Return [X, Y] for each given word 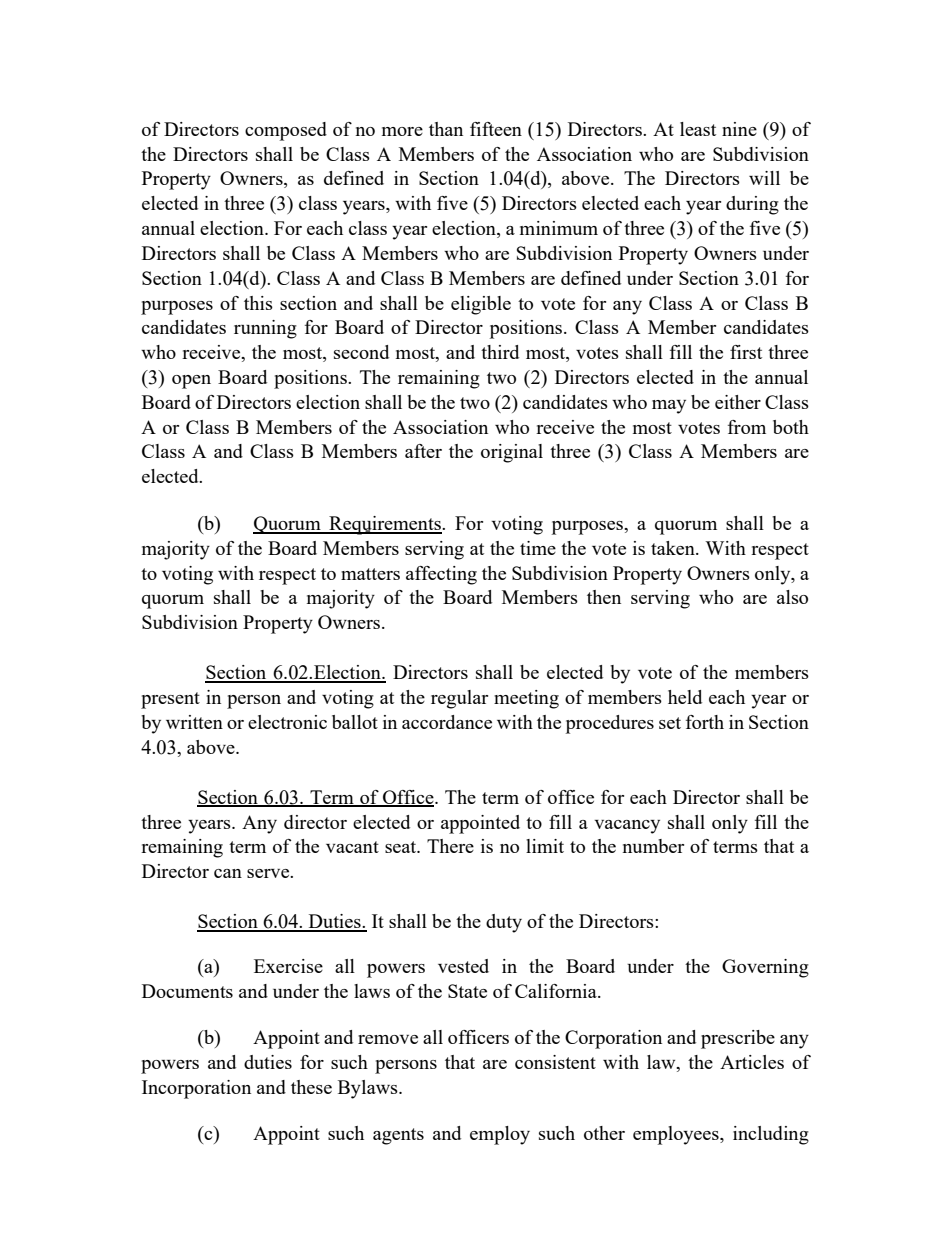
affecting [441, 575]
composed [286, 131]
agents [398, 1136]
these [311, 1087]
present [170, 700]
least [698, 129]
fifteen [496, 129]
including [771, 1135]
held [685, 697]
